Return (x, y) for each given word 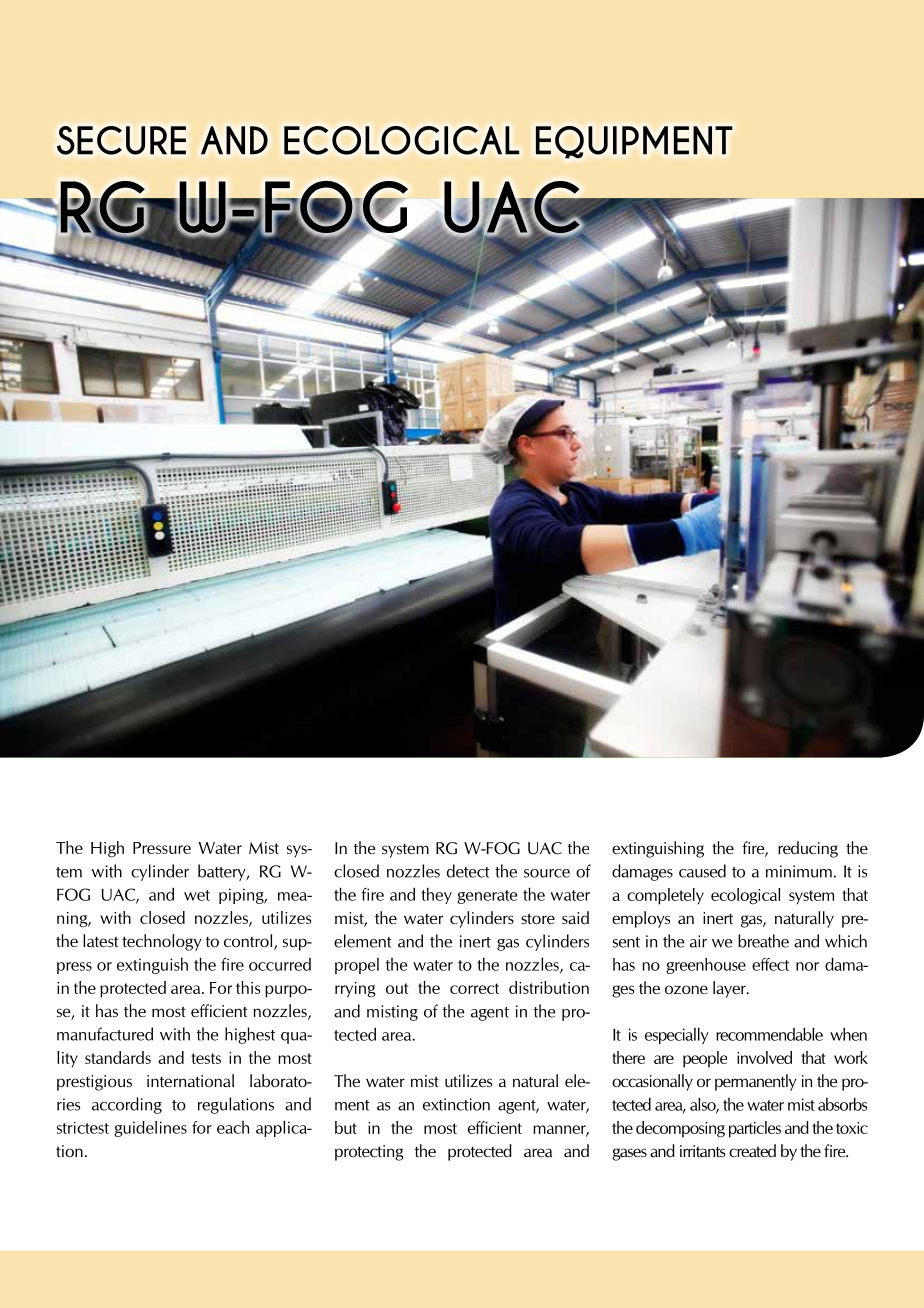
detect (468, 871)
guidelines (150, 1129)
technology (162, 942)
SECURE (121, 140)
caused (702, 871)
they (436, 895)
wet (197, 895)
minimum (799, 871)
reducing (808, 849)
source (547, 873)
